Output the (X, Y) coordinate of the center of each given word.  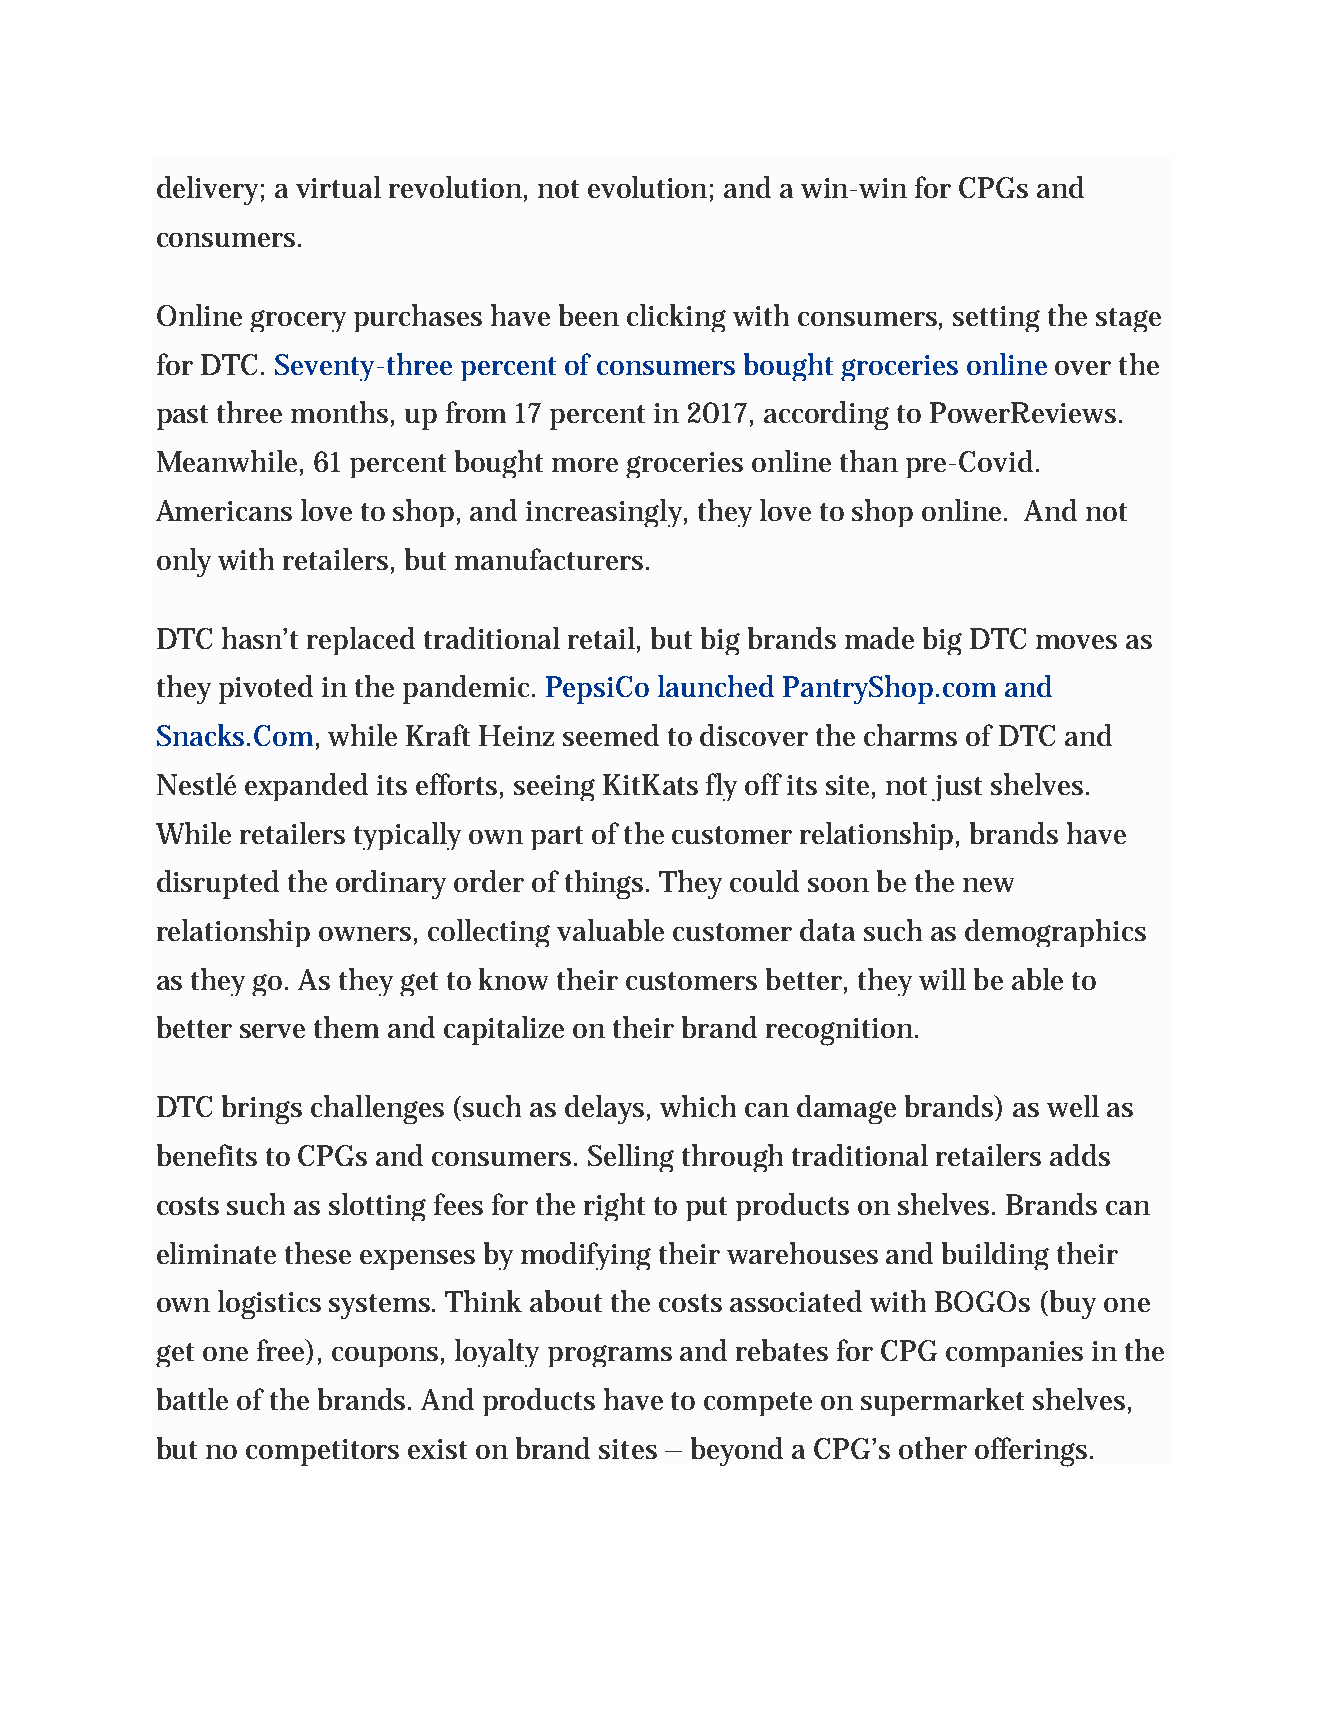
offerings (1033, 1452)
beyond (737, 1451)
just (957, 788)
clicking (676, 318)
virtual (338, 187)
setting (996, 319)
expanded (306, 787)
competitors (322, 1452)
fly (721, 787)
